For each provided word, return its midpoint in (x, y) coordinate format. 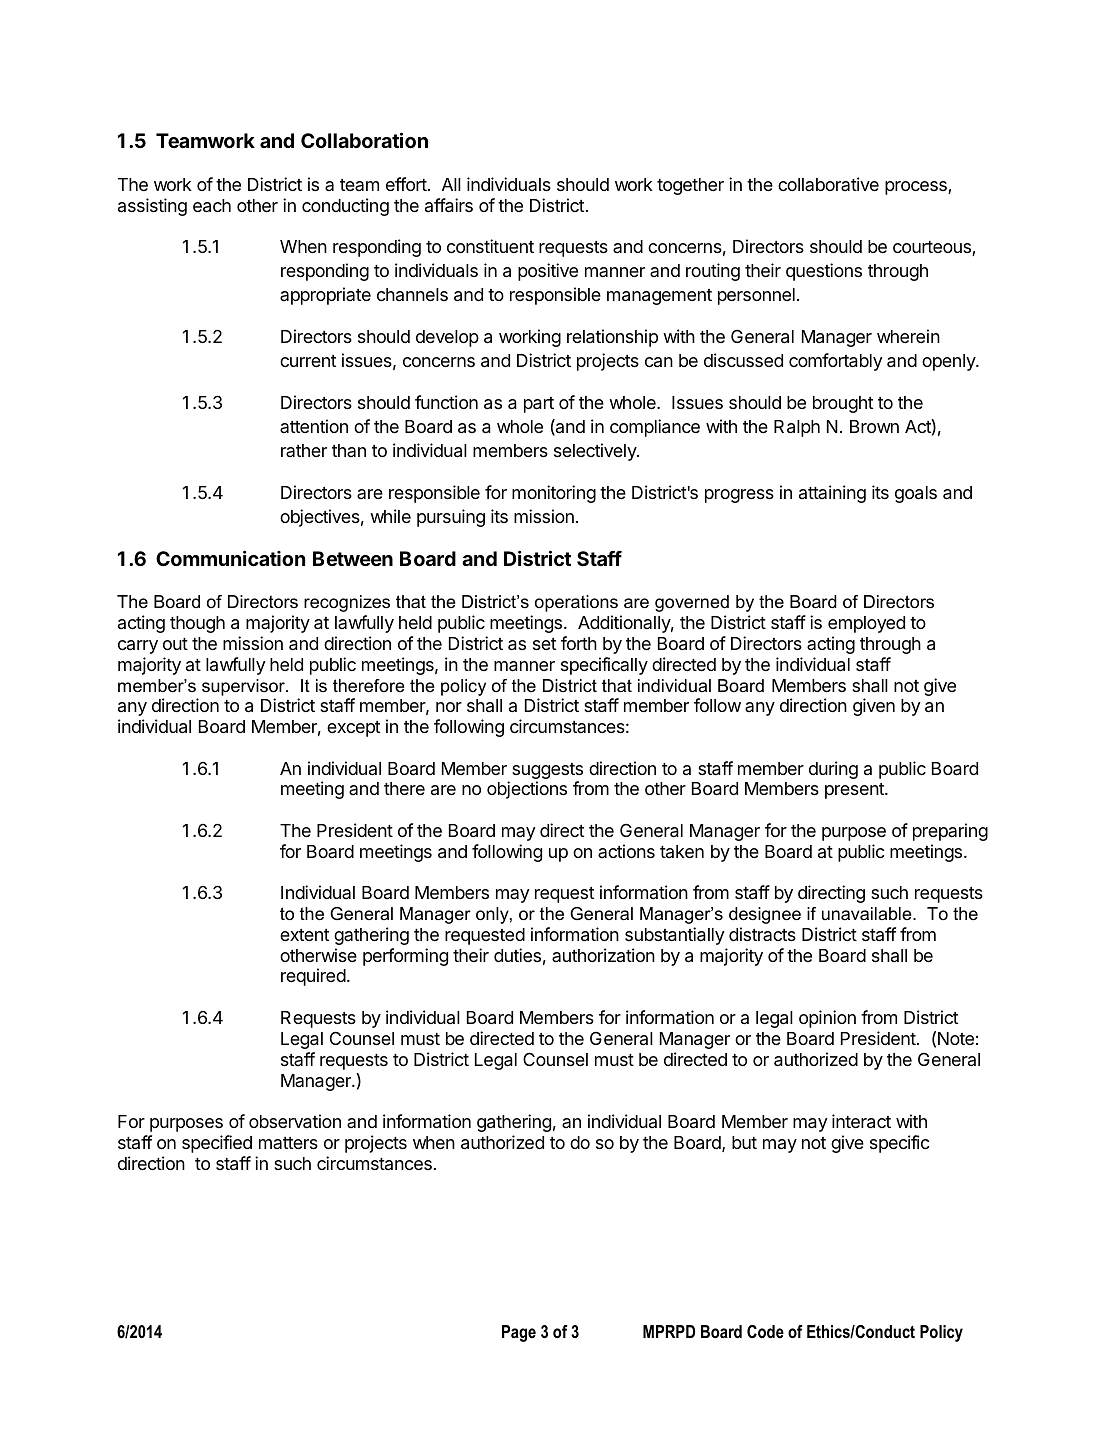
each (212, 206)
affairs (449, 205)
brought (843, 404)
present (855, 791)
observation (295, 1121)
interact (861, 1121)
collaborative (828, 184)
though (197, 624)
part (539, 405)
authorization (603, 955)
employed (866, 624)
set (544, 644)
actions (626, 851)
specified (217, 1144)
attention (314, 426)
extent (304, 935)
